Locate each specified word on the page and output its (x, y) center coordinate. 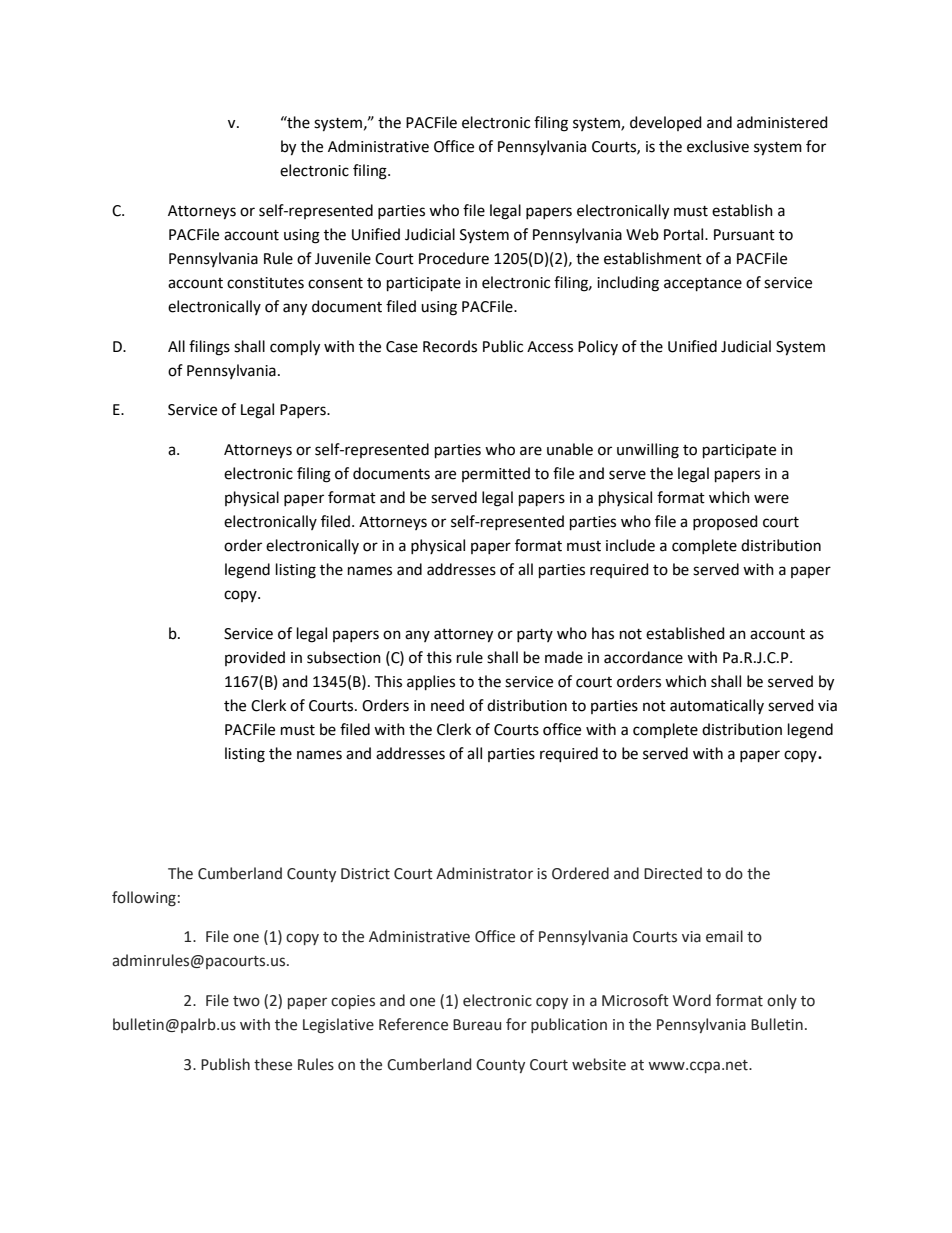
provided (255, 658)
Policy (598, 347)
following (144, 899)
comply (295, 348)
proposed (725, 522)
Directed (673, 873)
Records (450, 346)
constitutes (265, 283)
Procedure (454, 258)
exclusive (718, 146)
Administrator (484, 873)
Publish (225, 1064)
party (535, 635)
